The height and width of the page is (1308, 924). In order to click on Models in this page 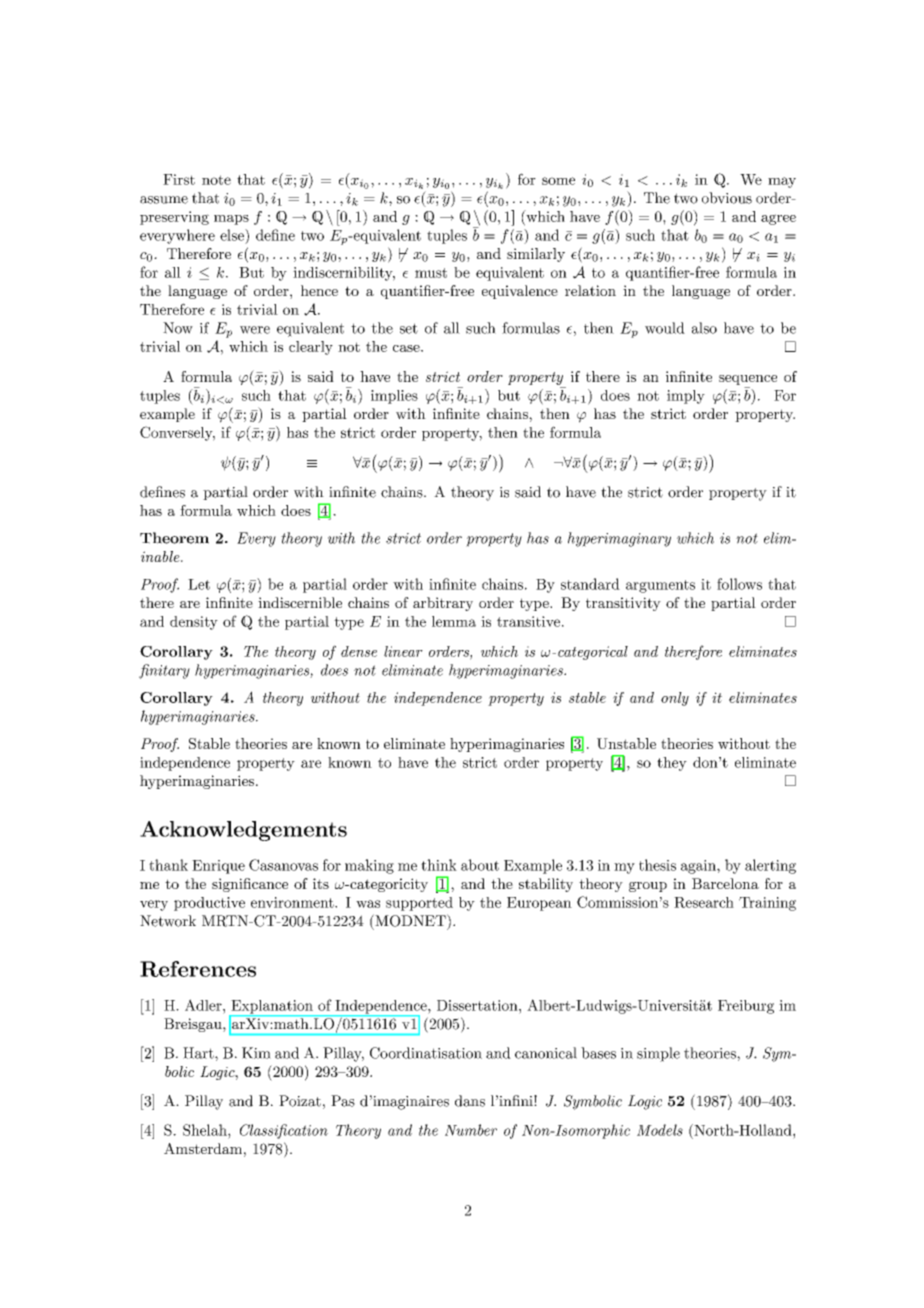, I will do `click(660, 1130)`.
